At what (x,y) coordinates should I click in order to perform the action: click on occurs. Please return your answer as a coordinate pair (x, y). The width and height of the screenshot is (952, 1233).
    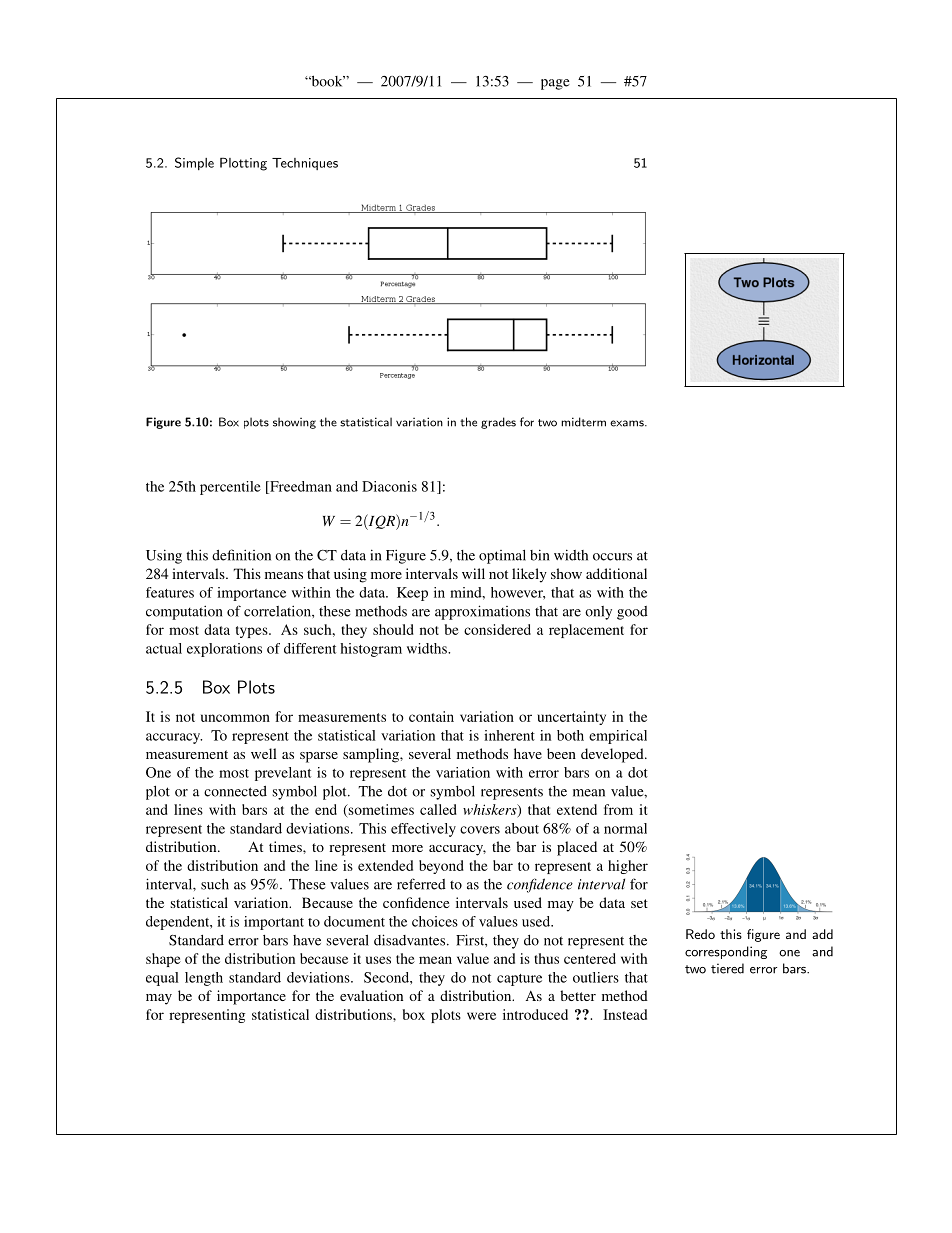
    Looking at the image, I should click on (612, 557).
